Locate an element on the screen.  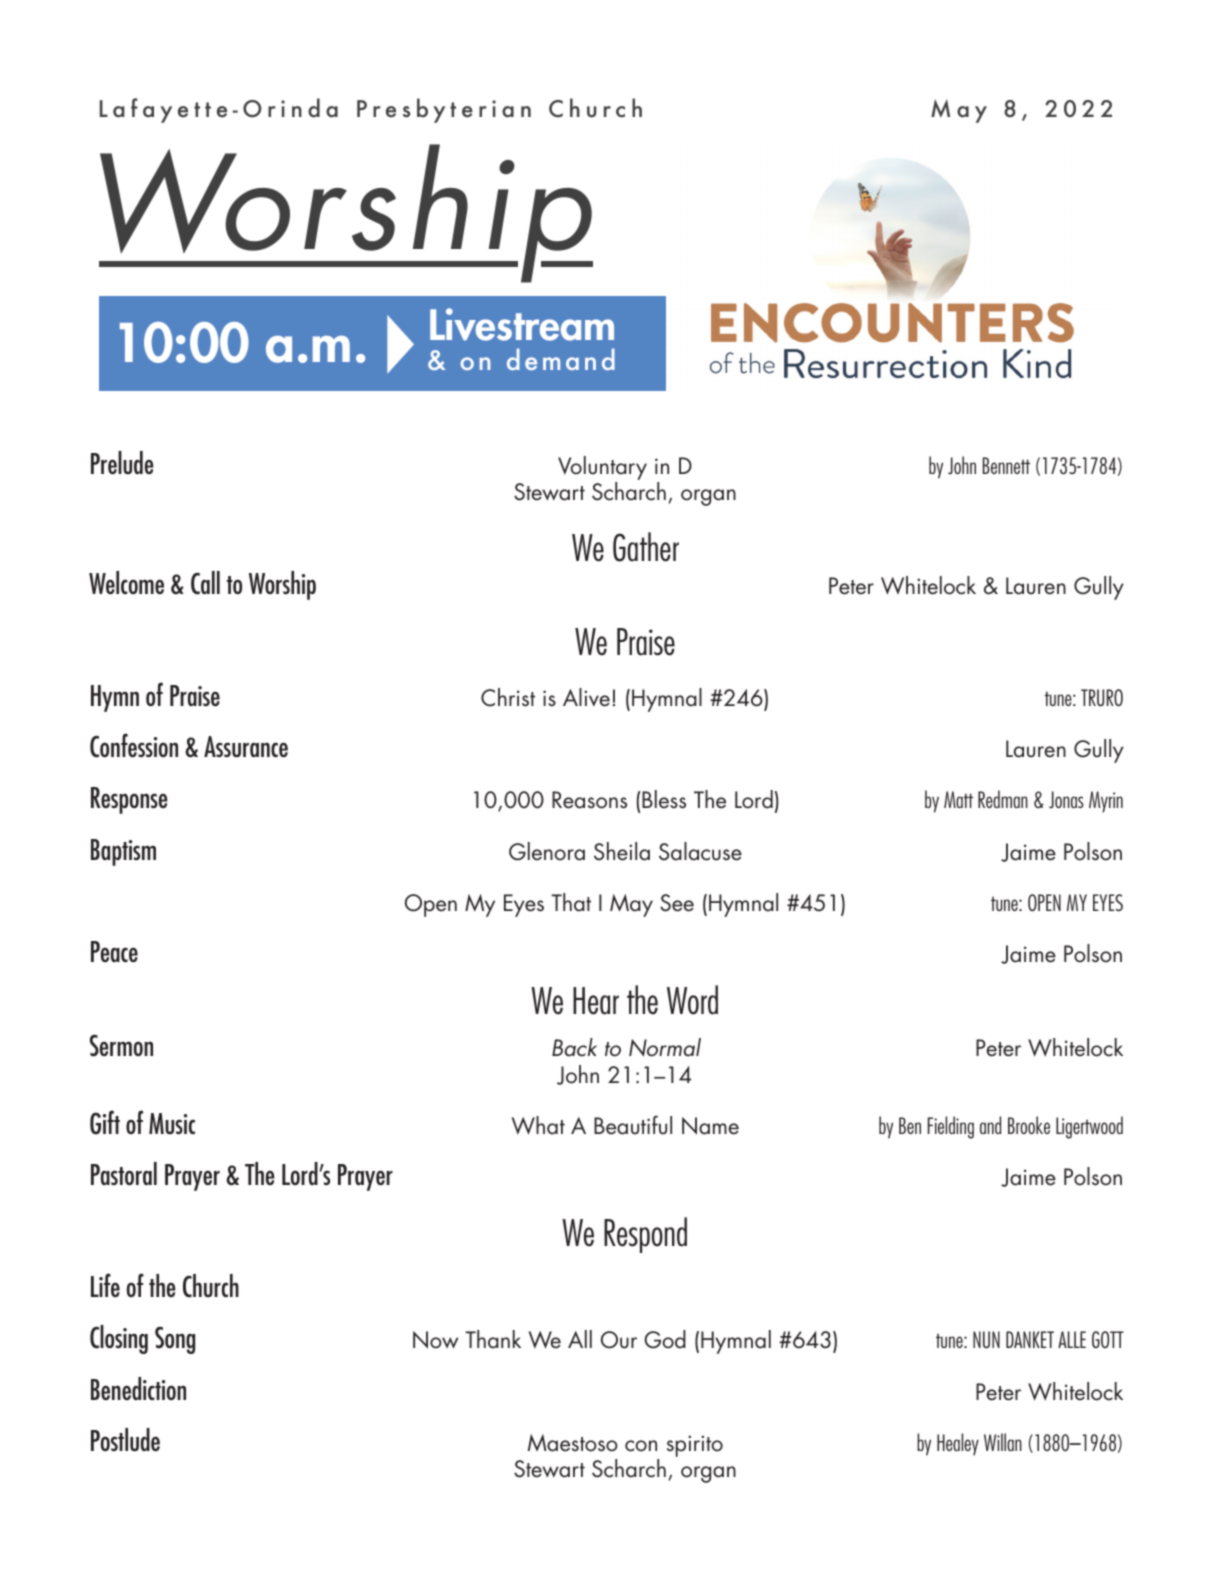
Livestream is located at coordinates (522, 324).
